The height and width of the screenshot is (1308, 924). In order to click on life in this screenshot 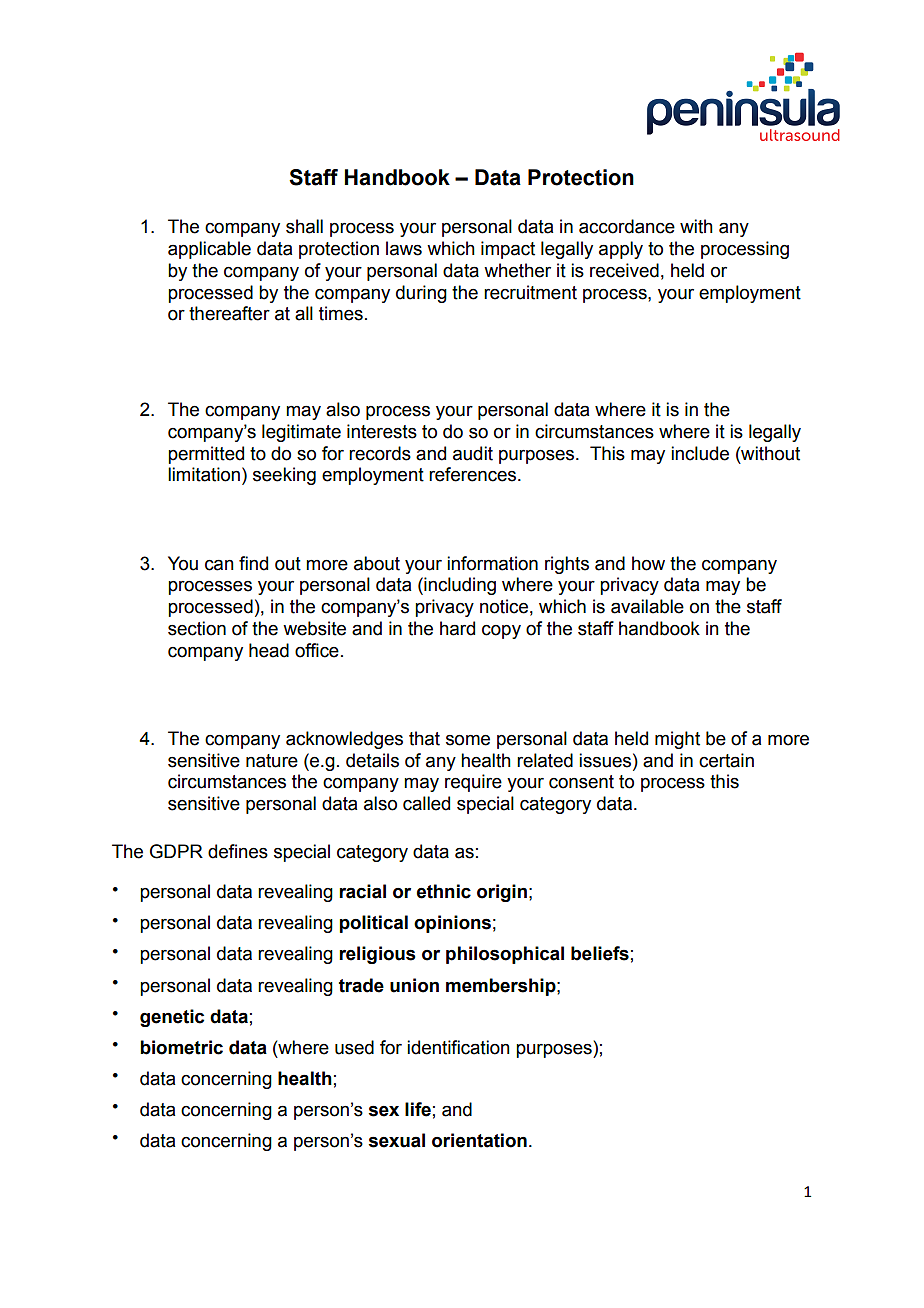, I will do `click(418, 1109)`.
